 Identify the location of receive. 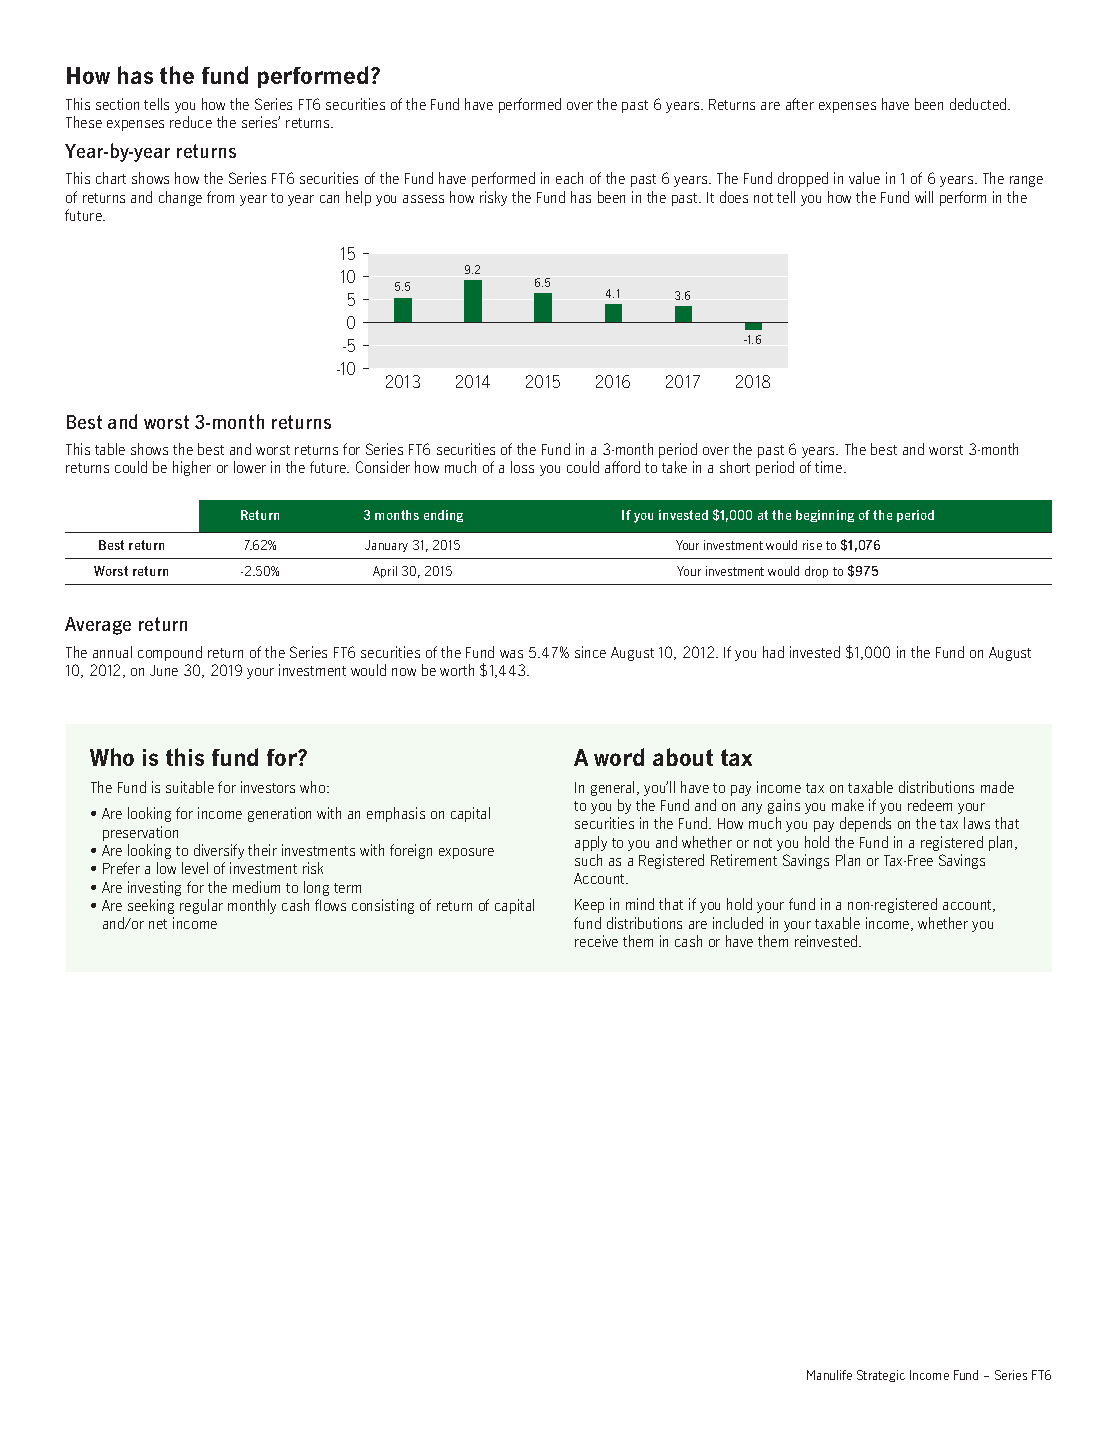
(596, 941).
